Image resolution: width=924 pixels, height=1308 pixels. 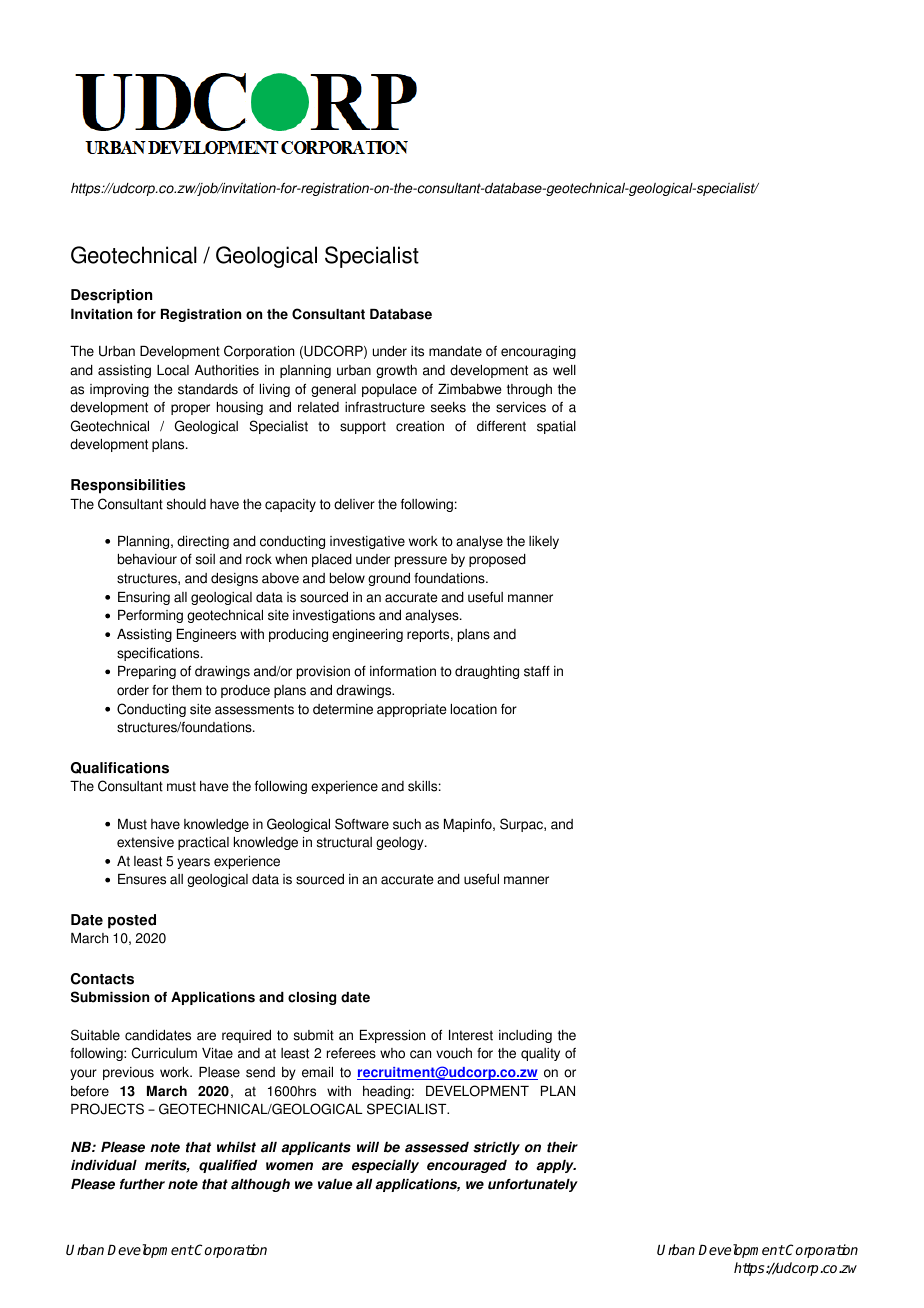 What do you see at coordinates (316, 1148) in the image?
I see `applicants` at bounding box center [316, 1148].
